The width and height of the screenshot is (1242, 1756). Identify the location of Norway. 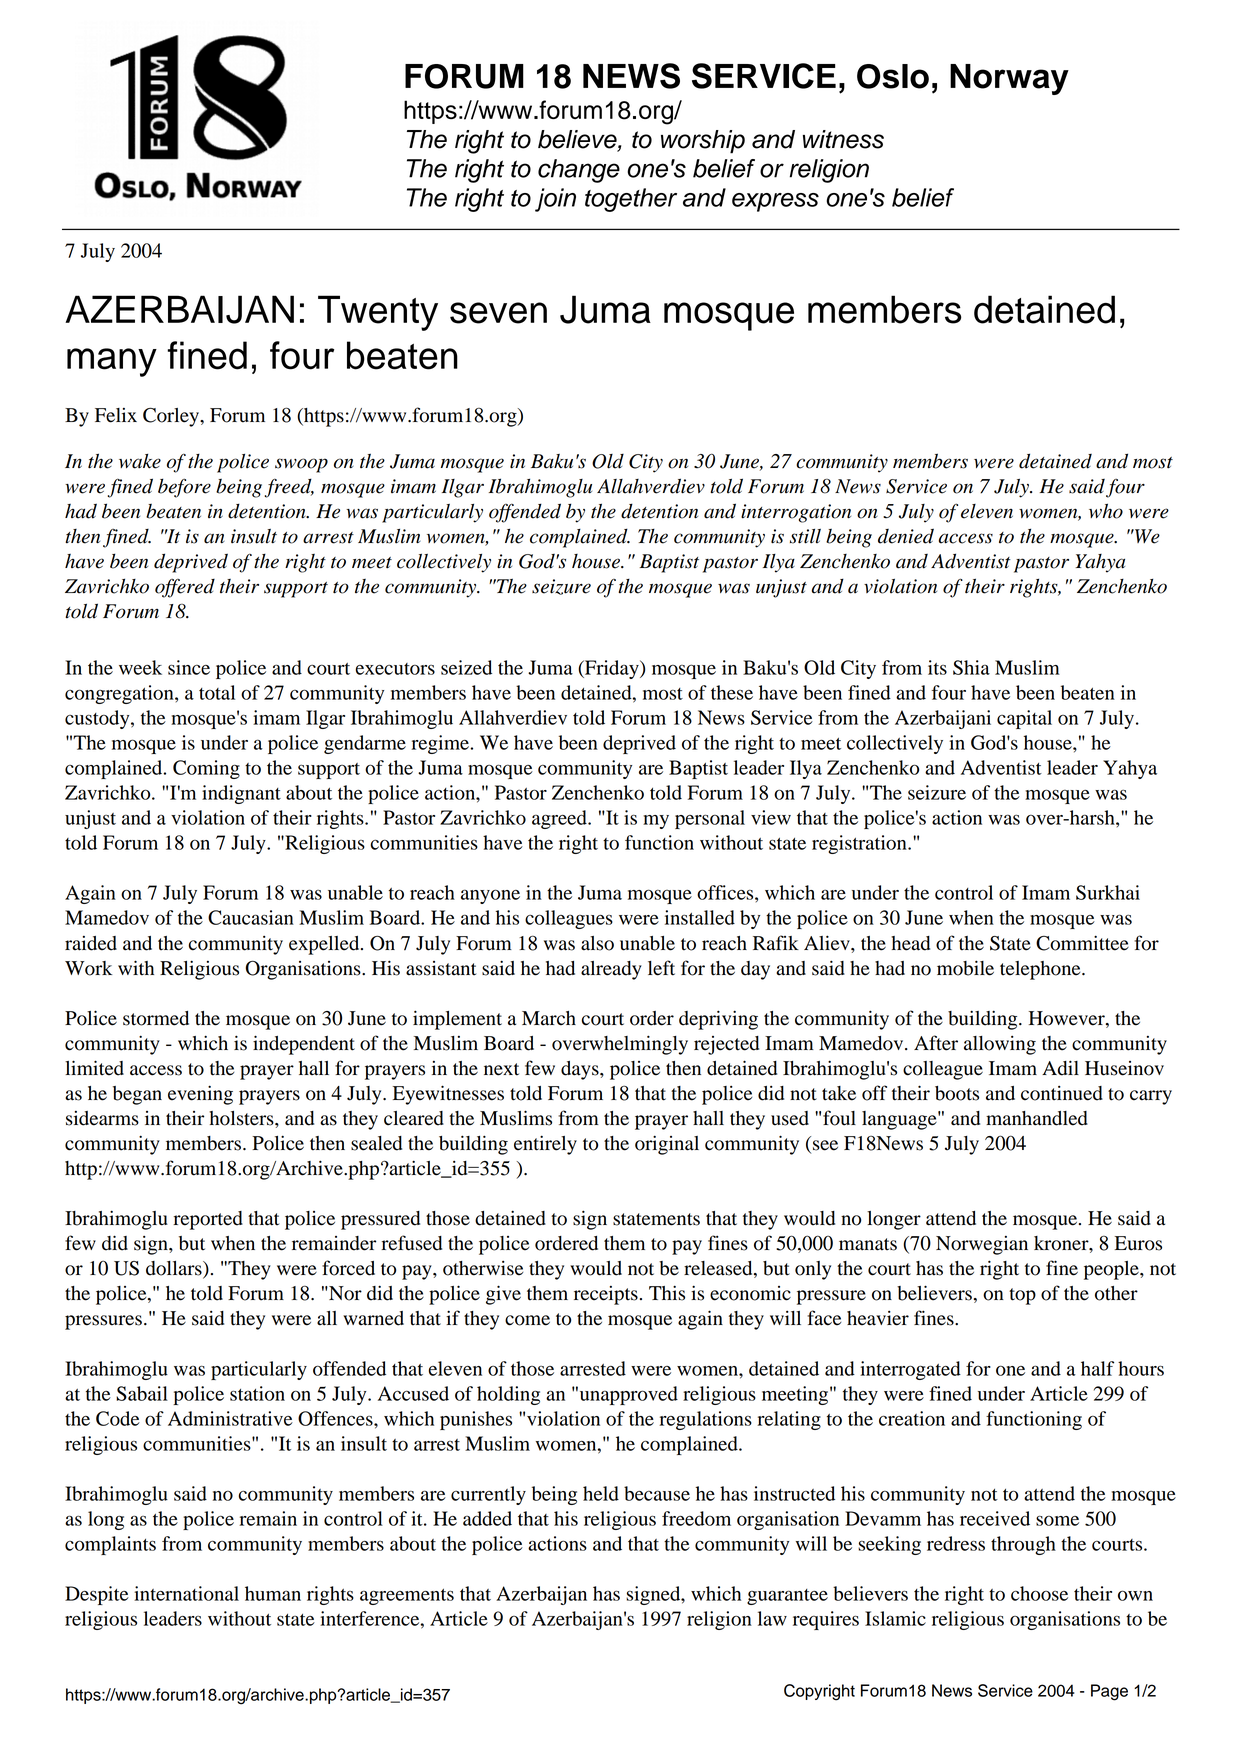
(1009, 79).
